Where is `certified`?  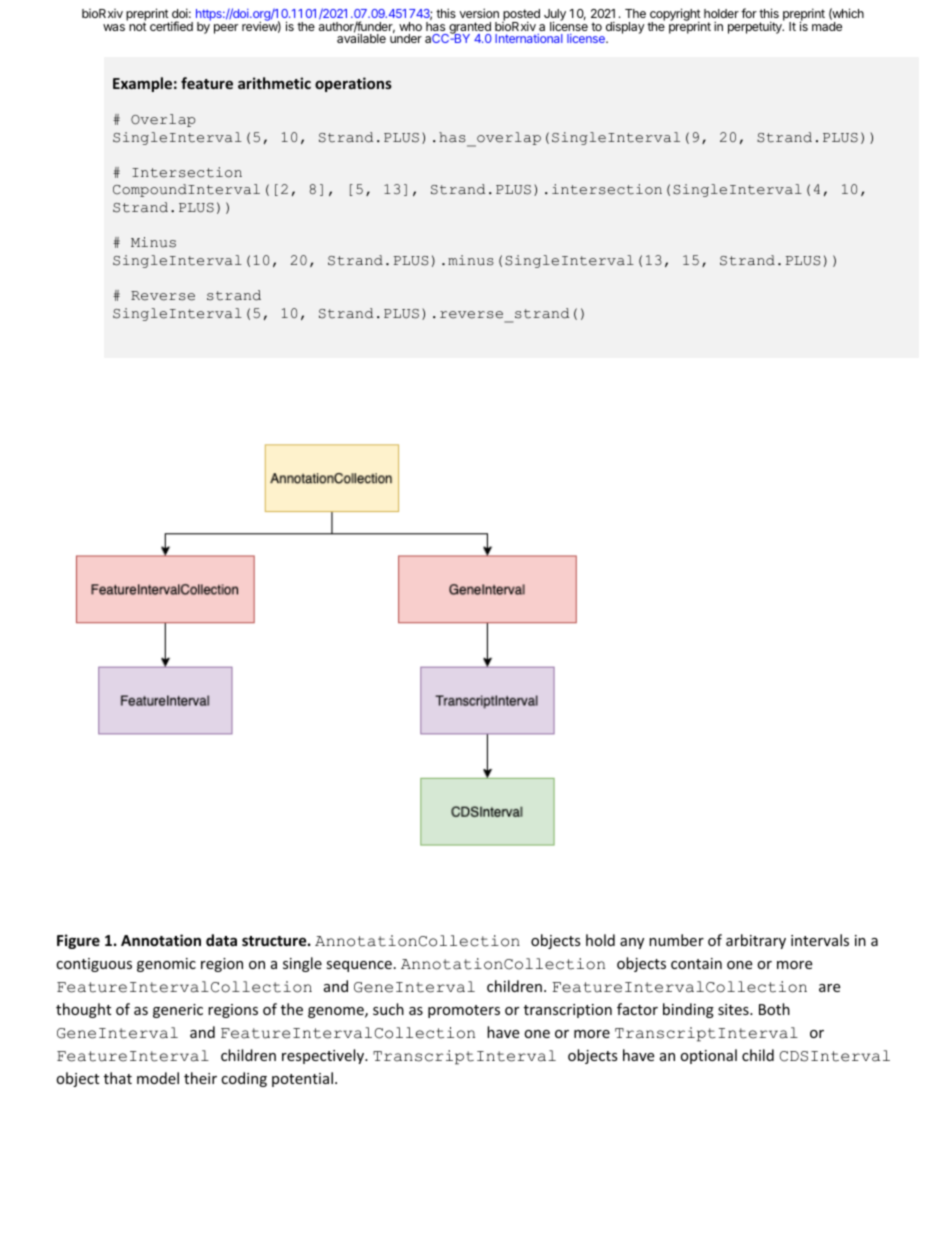 certified is located at coordinates (171, 26).
